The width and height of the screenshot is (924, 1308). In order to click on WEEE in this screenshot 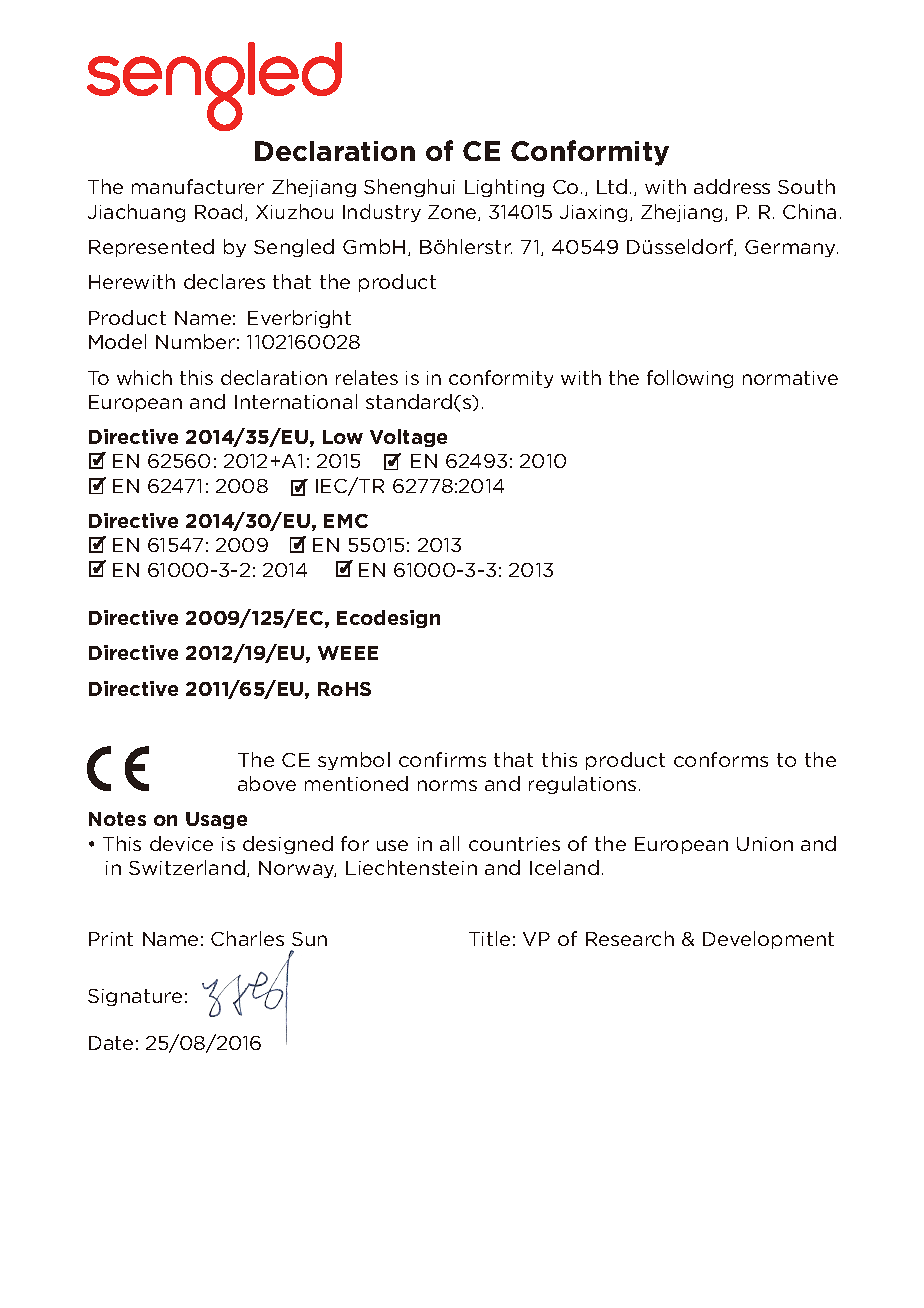, I will do `click(348, 653)`.
